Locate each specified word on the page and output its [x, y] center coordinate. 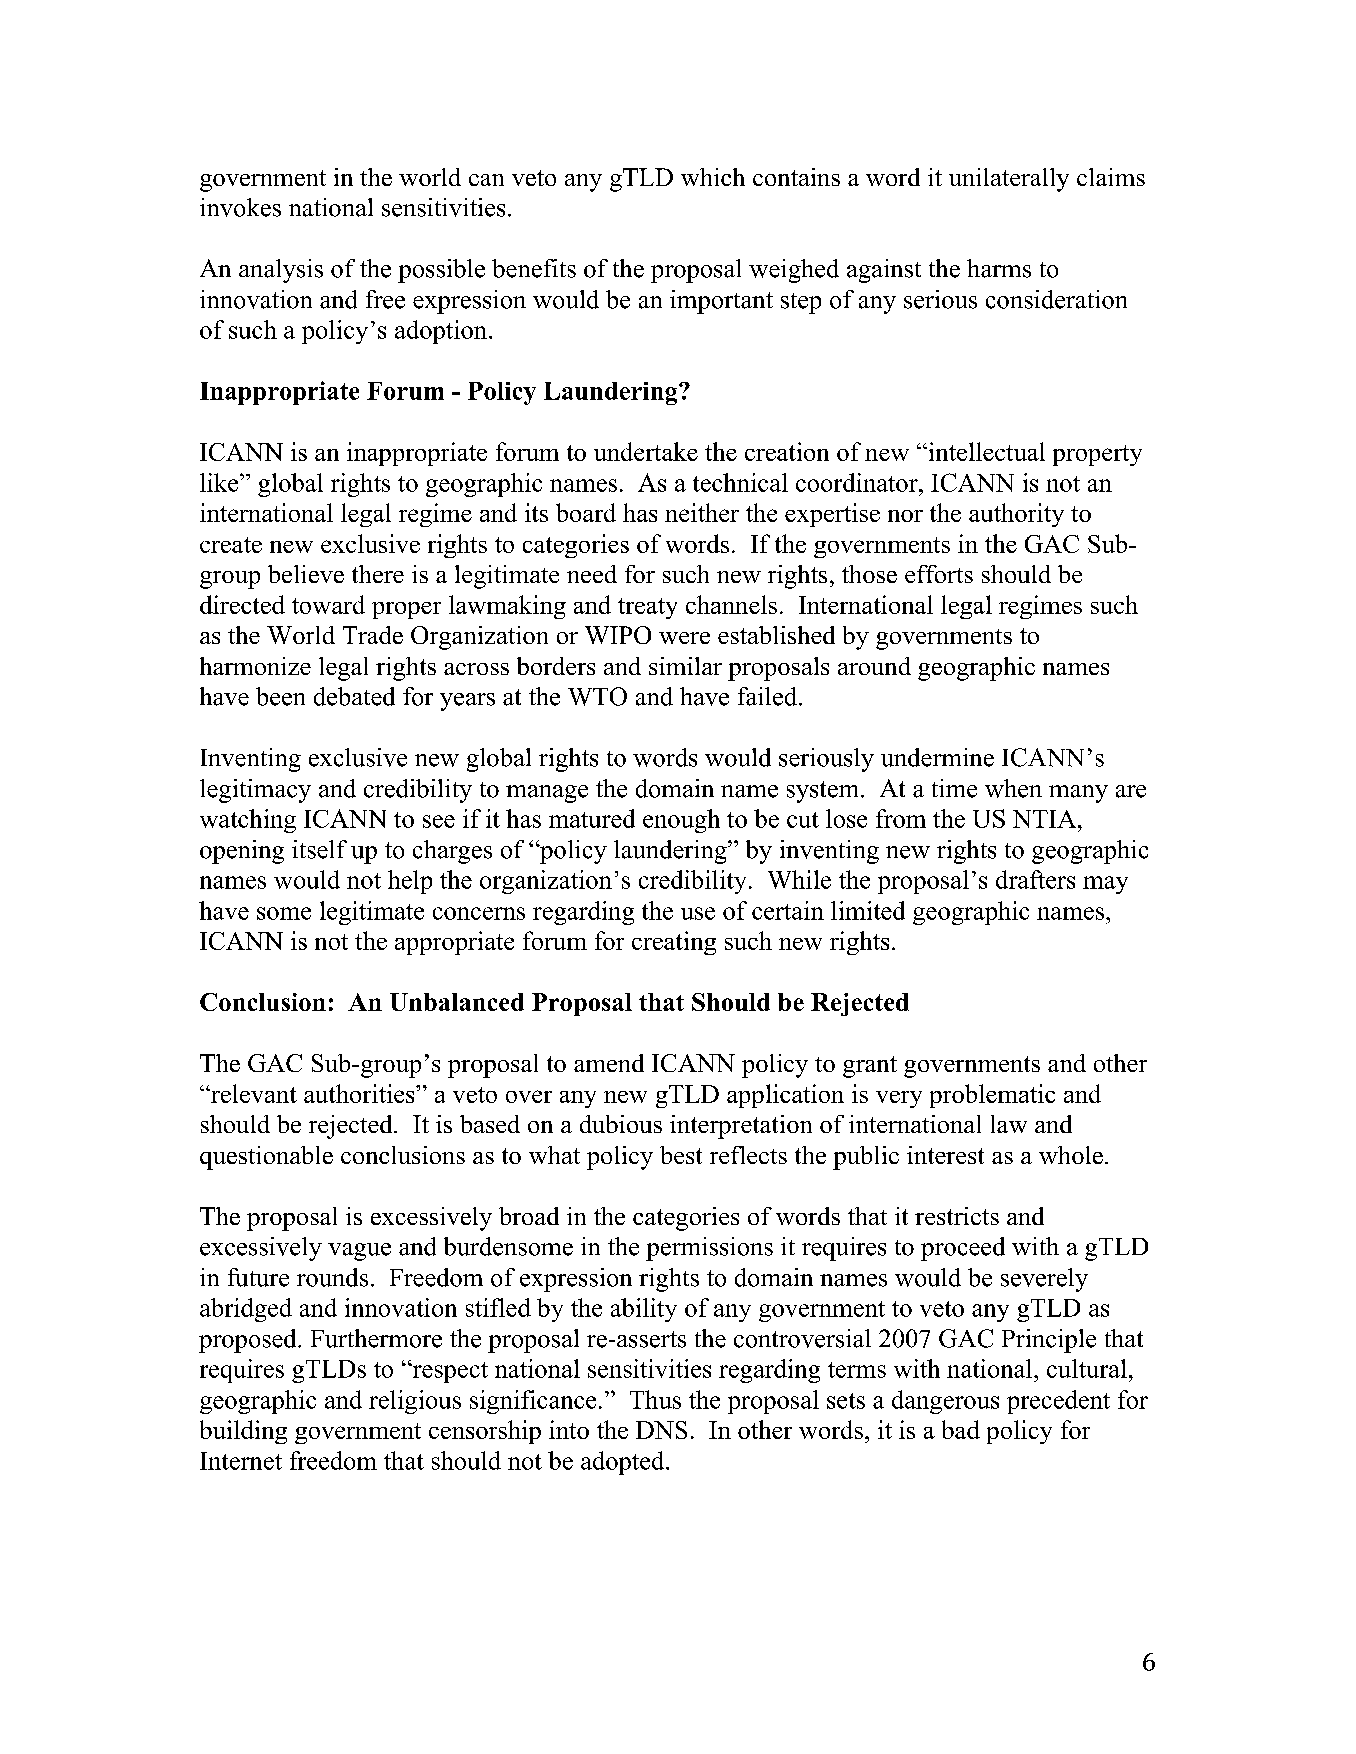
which [713, 177]
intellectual [985, 451]
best [681, 1155]
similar [685, 666]
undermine [937, 757]
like [220, 482]
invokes [240, 207]
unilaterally [1009, 180]
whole [1071, 1155]
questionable [266, 1158]
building [243, 1432]
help [410, 882]
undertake [646, 451]
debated [354, 696]
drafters [1035, 879]
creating [674, 943]
